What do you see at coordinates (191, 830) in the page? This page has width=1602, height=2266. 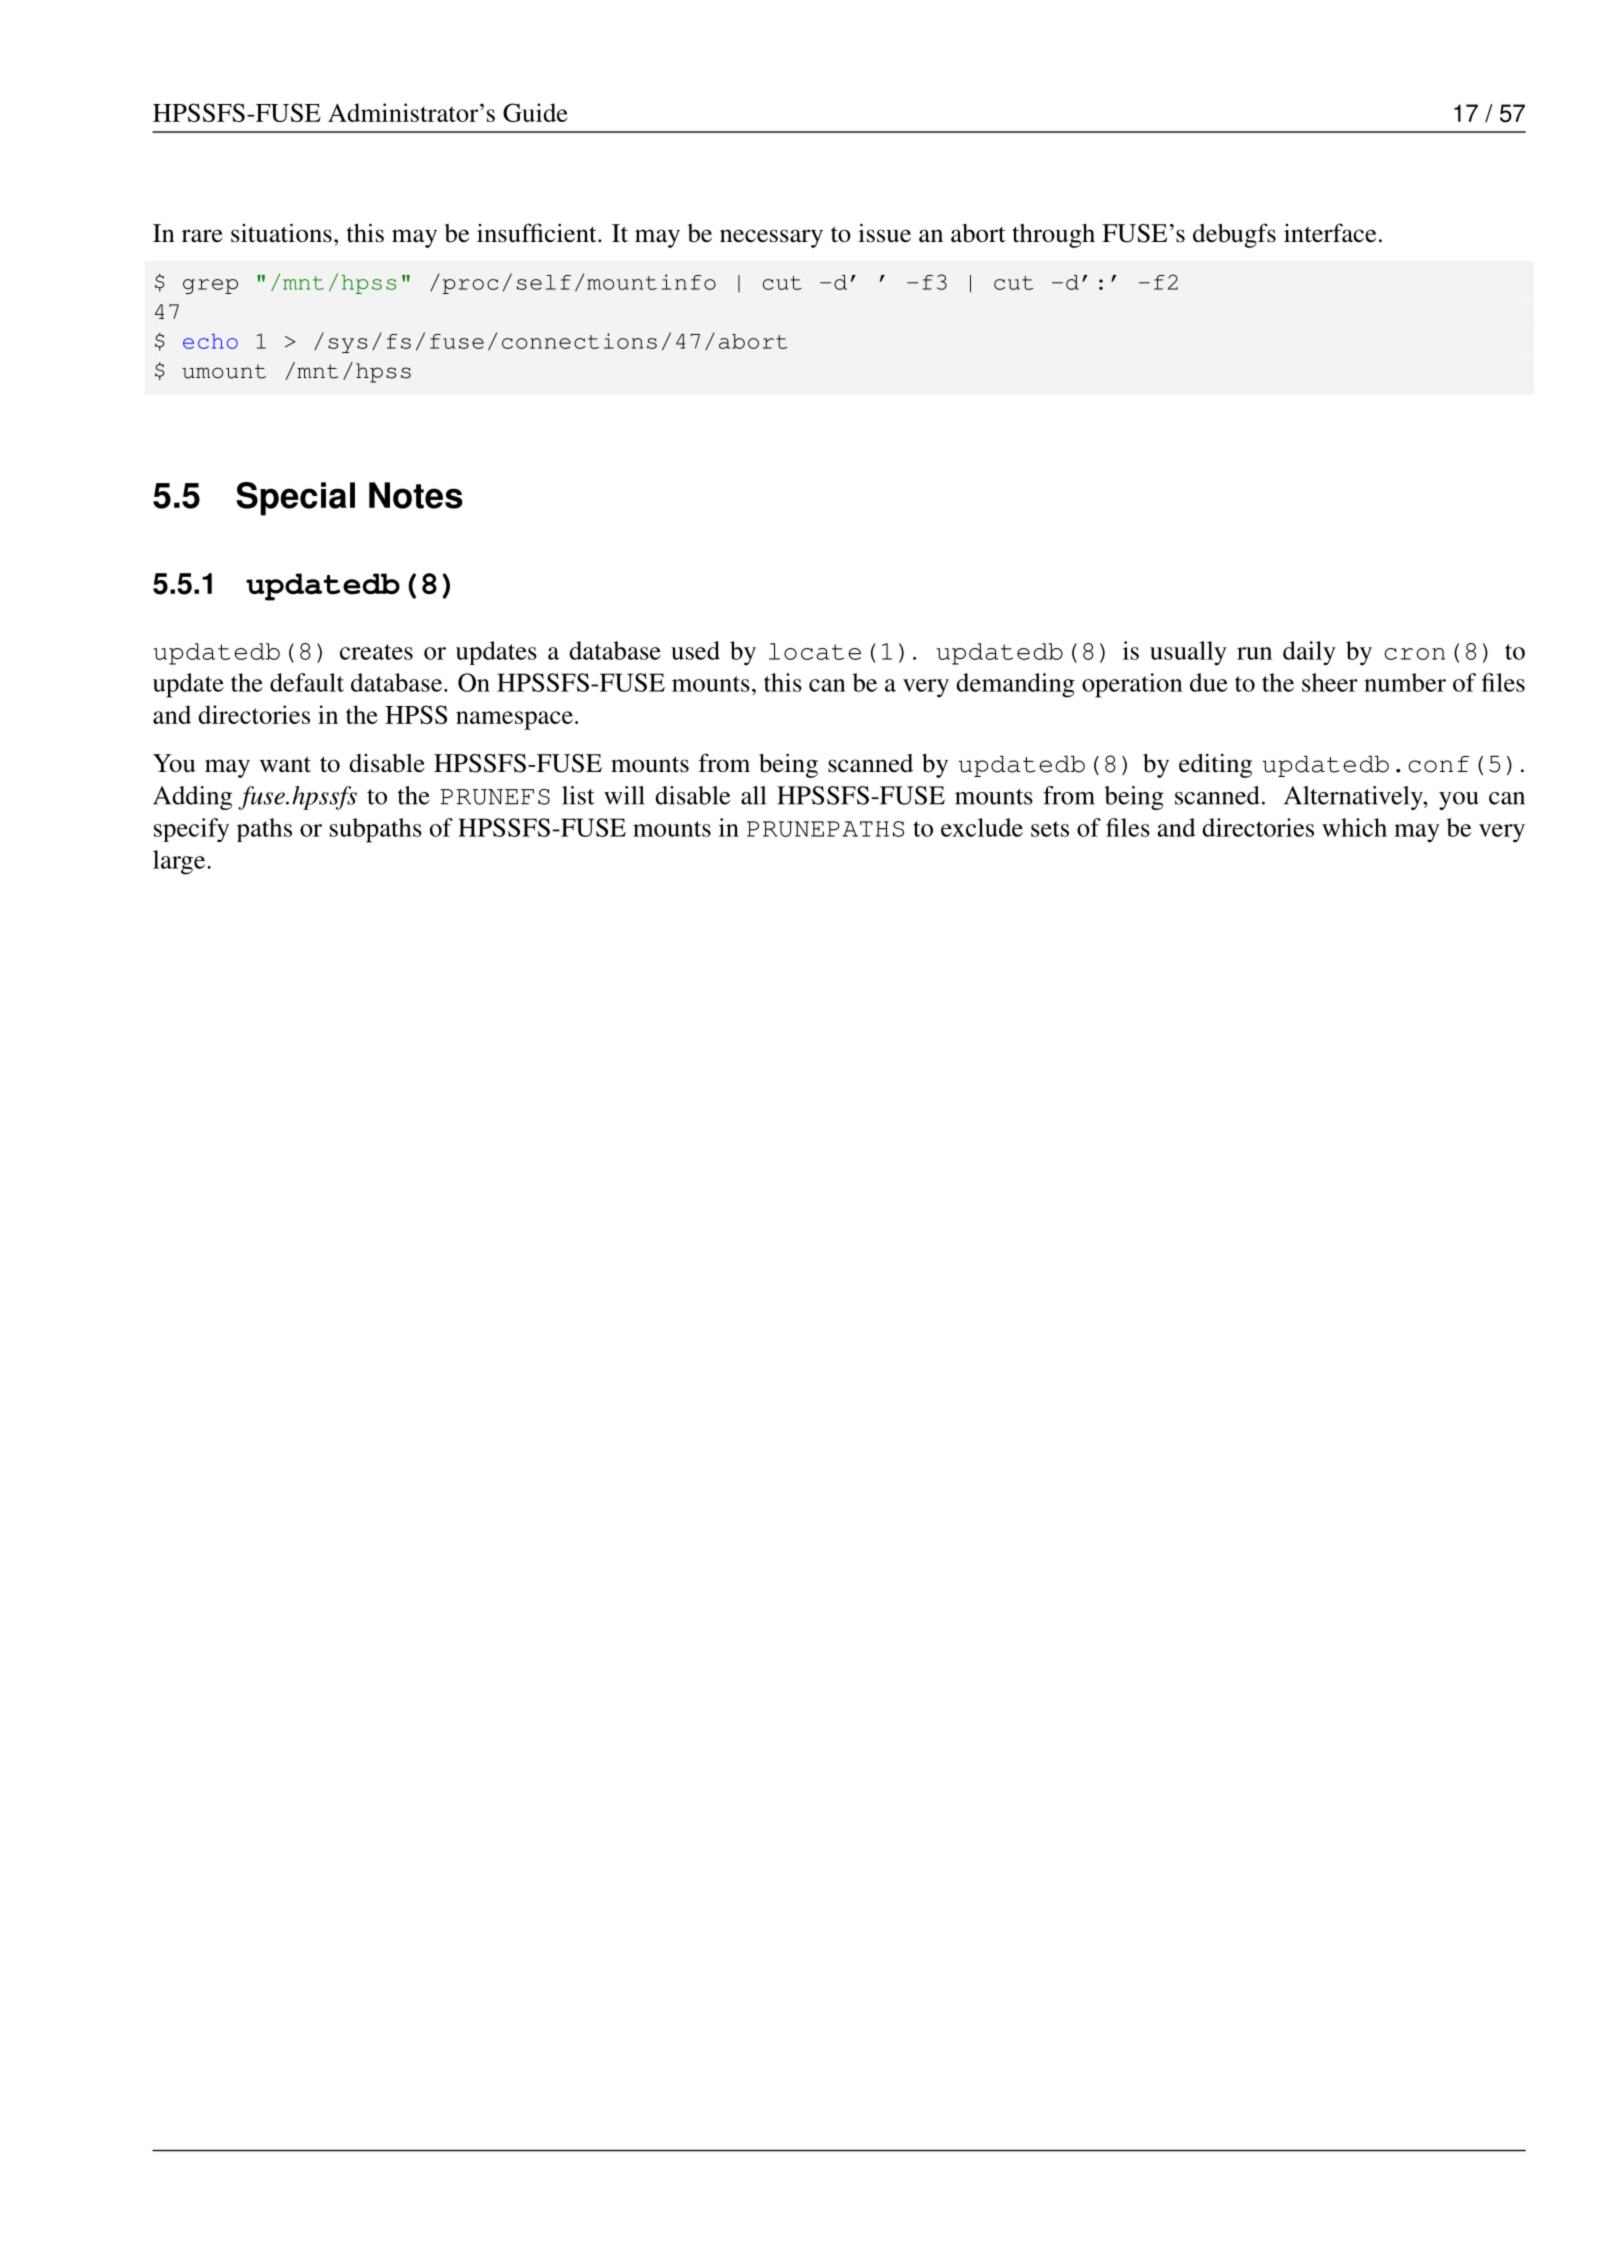 I see `specify` at bounding box center [191, 830].
